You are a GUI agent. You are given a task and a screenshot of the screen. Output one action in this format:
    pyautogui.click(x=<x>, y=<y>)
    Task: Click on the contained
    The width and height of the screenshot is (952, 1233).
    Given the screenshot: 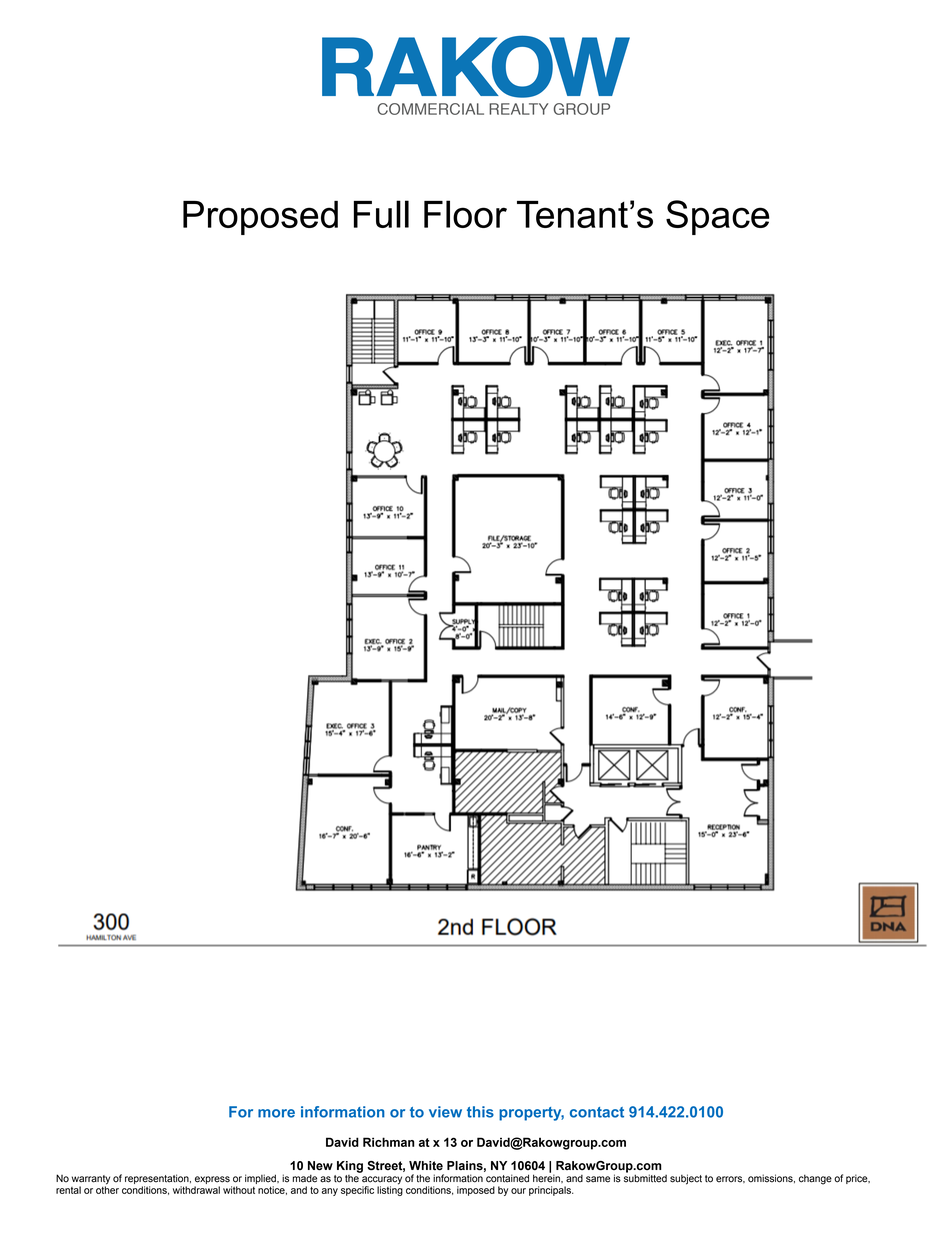 What is the action you would take?
    pyautogui.click(x=507, y=1178)
